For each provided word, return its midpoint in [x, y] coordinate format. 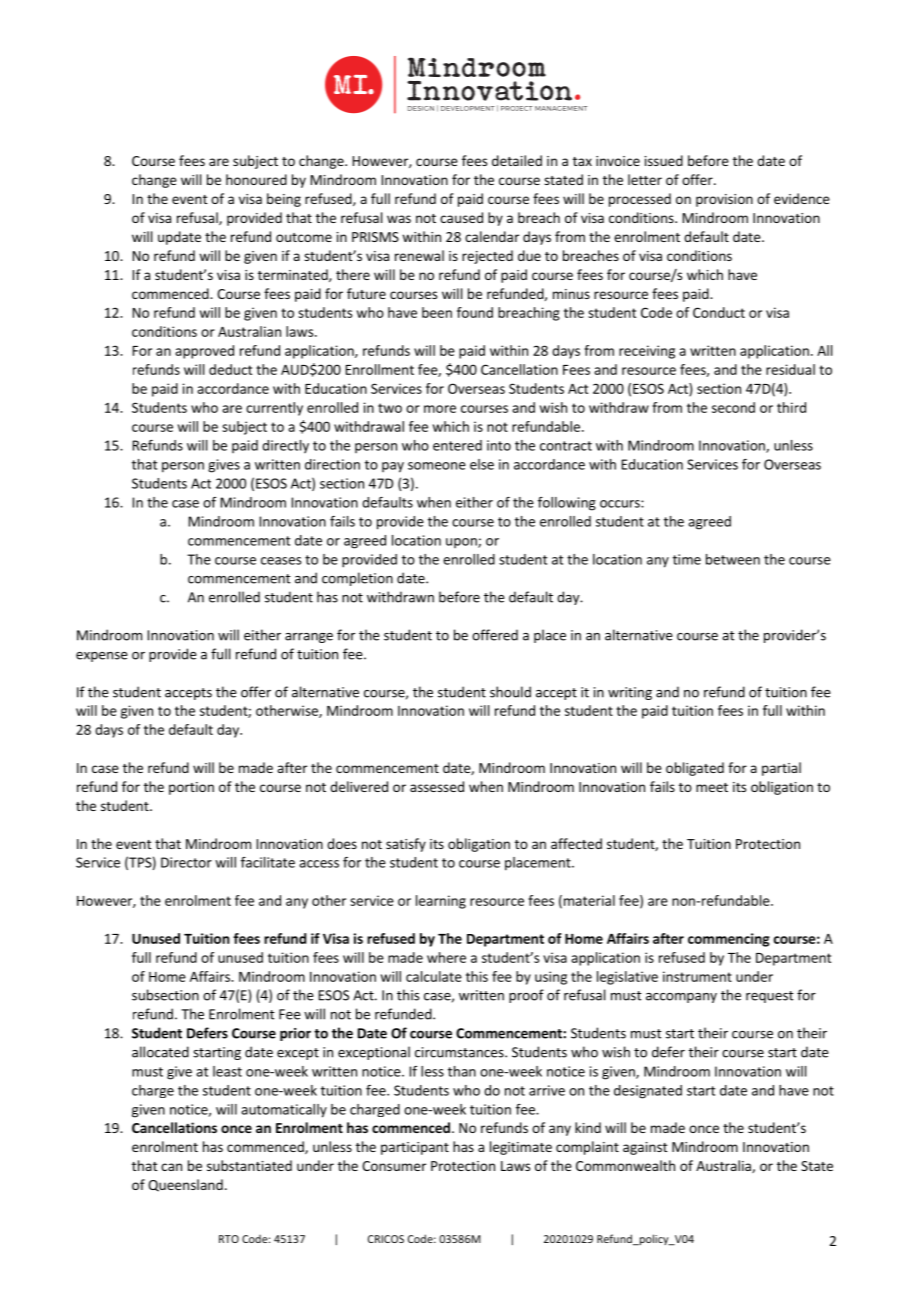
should [510, 692]
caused [461, 217]
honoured [256, 179]
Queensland [185, 1185]
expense [102, 657]
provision [724, 200]
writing [630, 693]
